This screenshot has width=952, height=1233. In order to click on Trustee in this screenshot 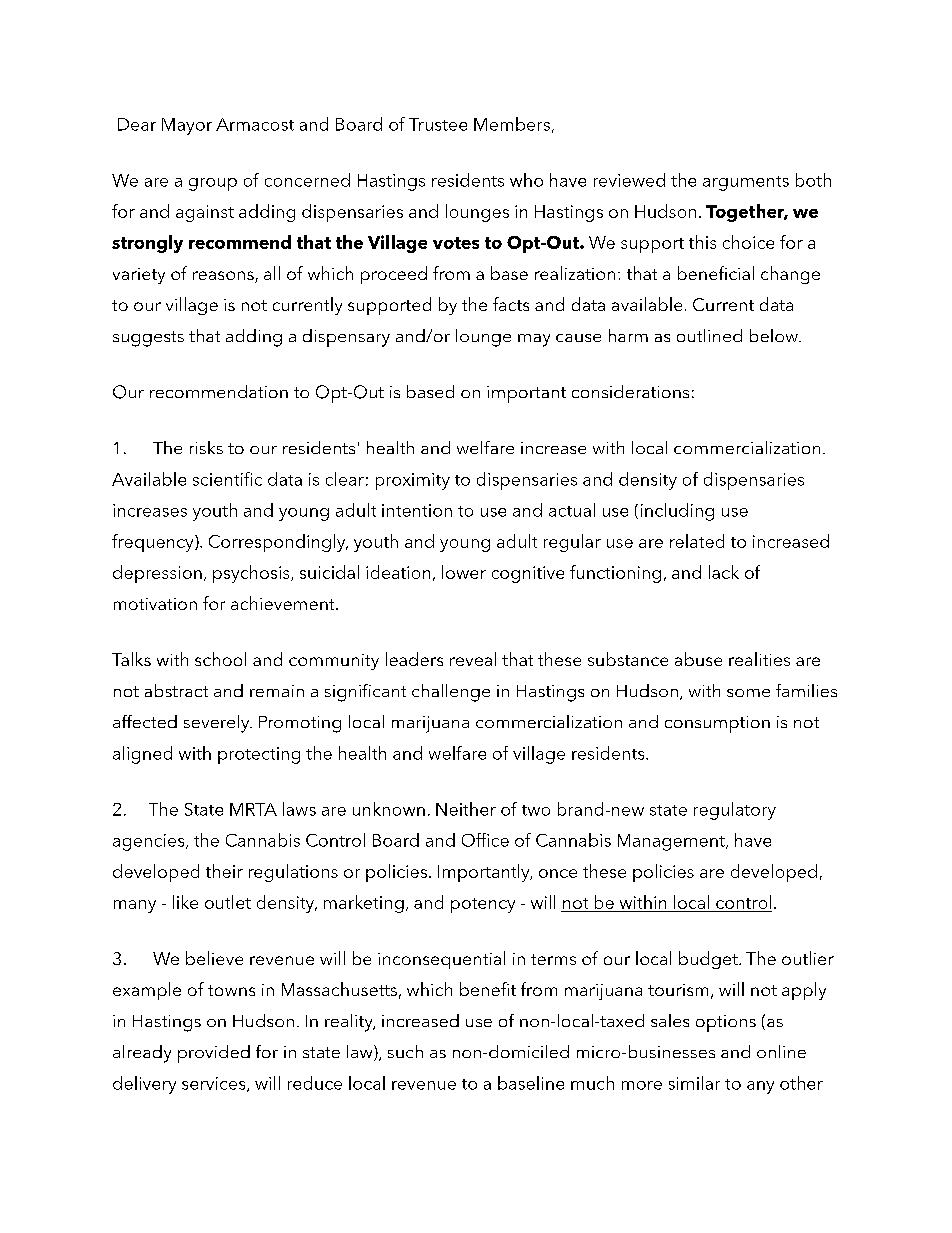, I will do `click(438, 124)`.
